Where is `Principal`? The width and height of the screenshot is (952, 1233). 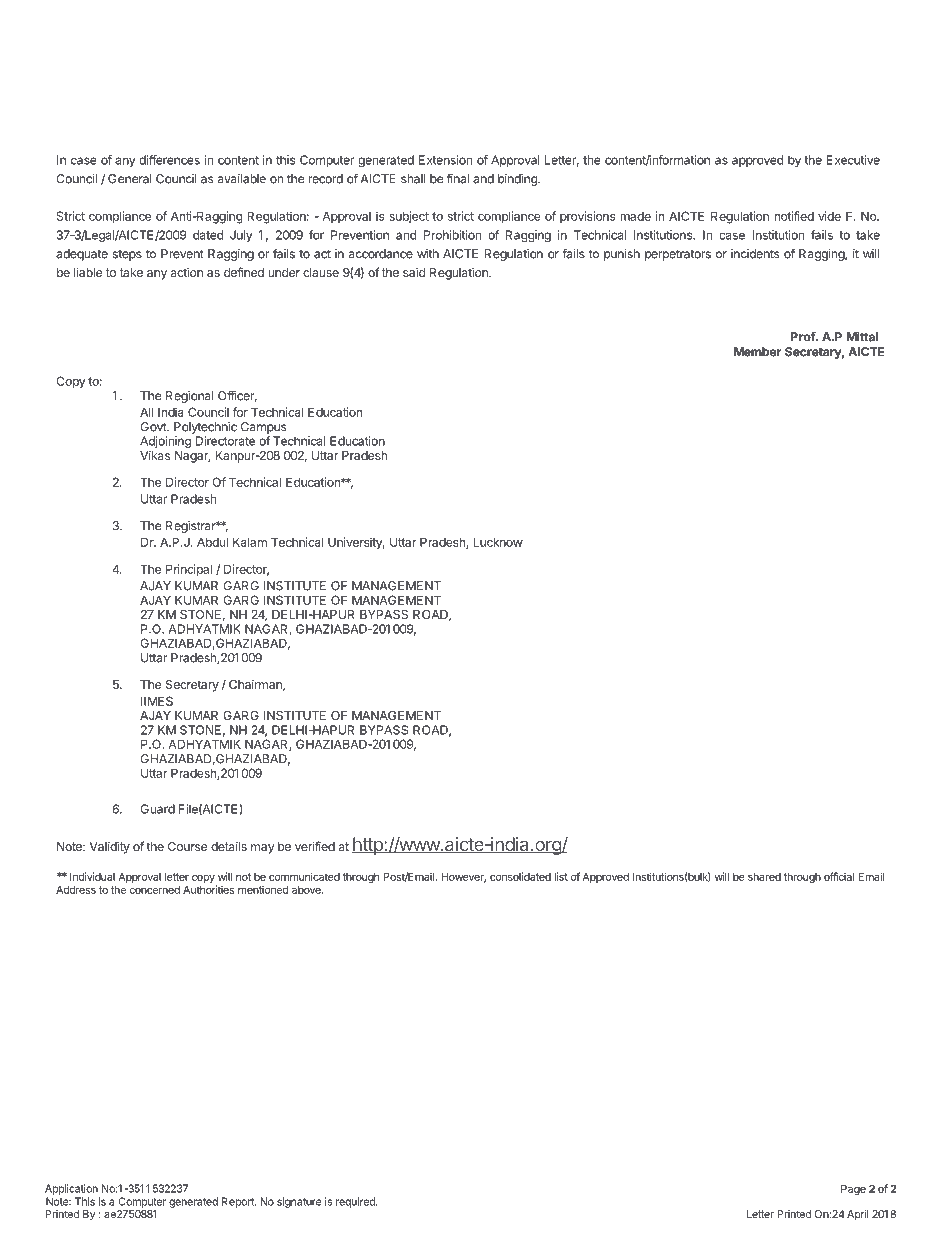
Principal is located at coordinates (189, 570).
